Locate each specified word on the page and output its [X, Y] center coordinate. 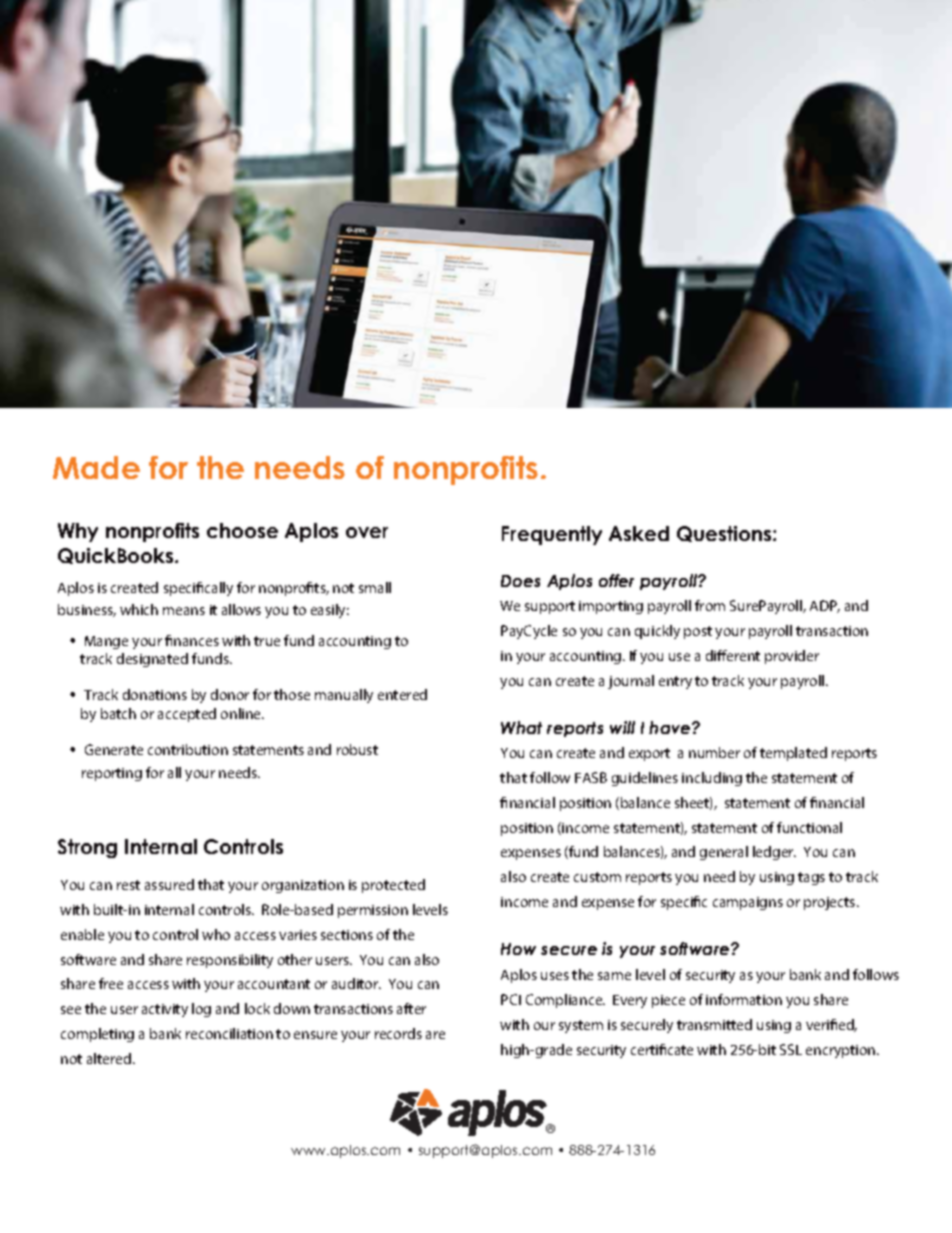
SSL [791, 1049]
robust [357, 749]
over [367, 532]
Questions [725, 534]
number [714, 752]
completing [97, 1035]
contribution [188, 749]
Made [96, 467]
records [398, 1033]
